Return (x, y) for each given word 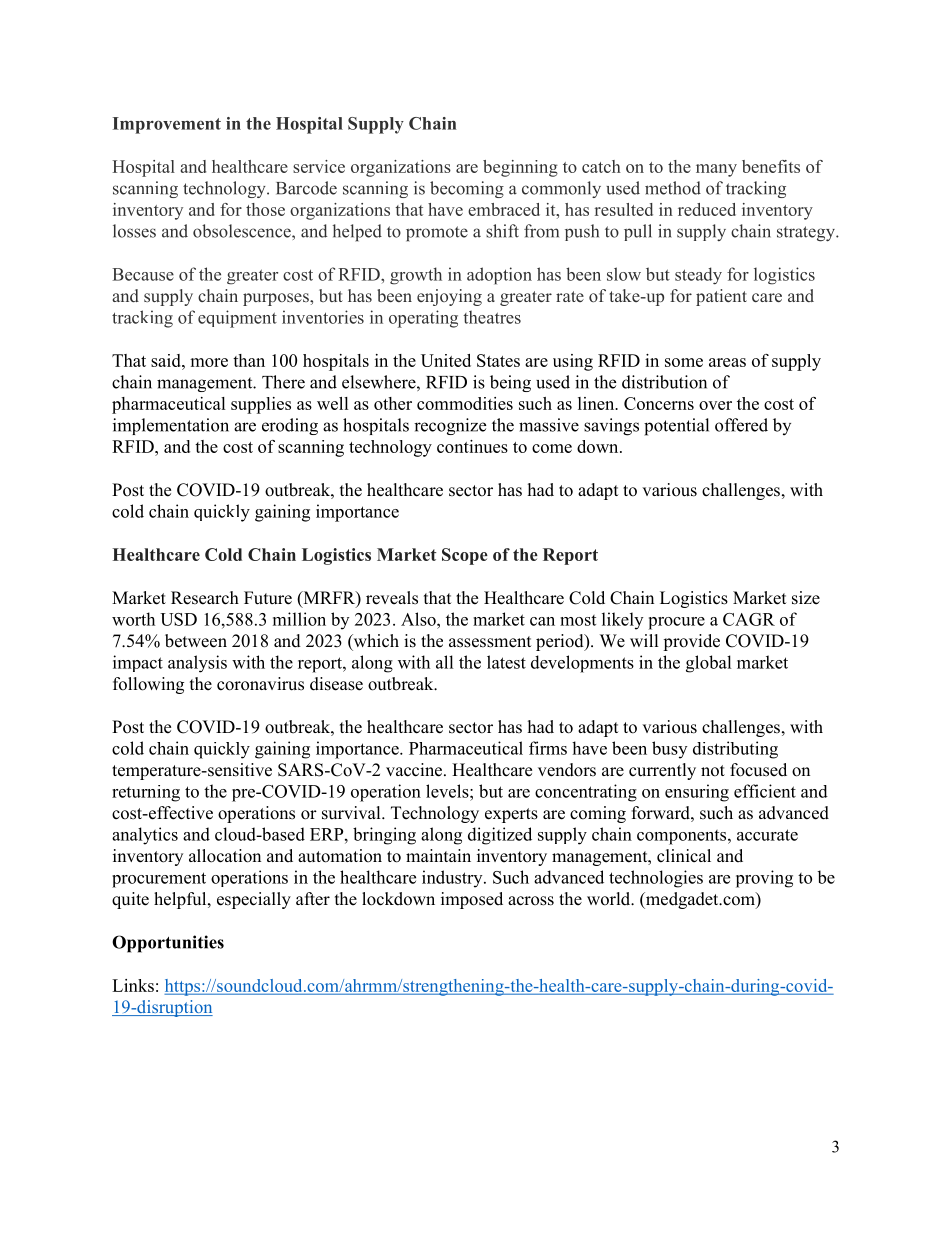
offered (741, 425)
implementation (171, 426)
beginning (520, 168)
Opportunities (168, 944)
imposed (472, 900)
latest (506, 662)
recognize (450, 426)
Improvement (167, 125)
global (709, 664)
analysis (197, 664)
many (716, 170)
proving (764, 879)
